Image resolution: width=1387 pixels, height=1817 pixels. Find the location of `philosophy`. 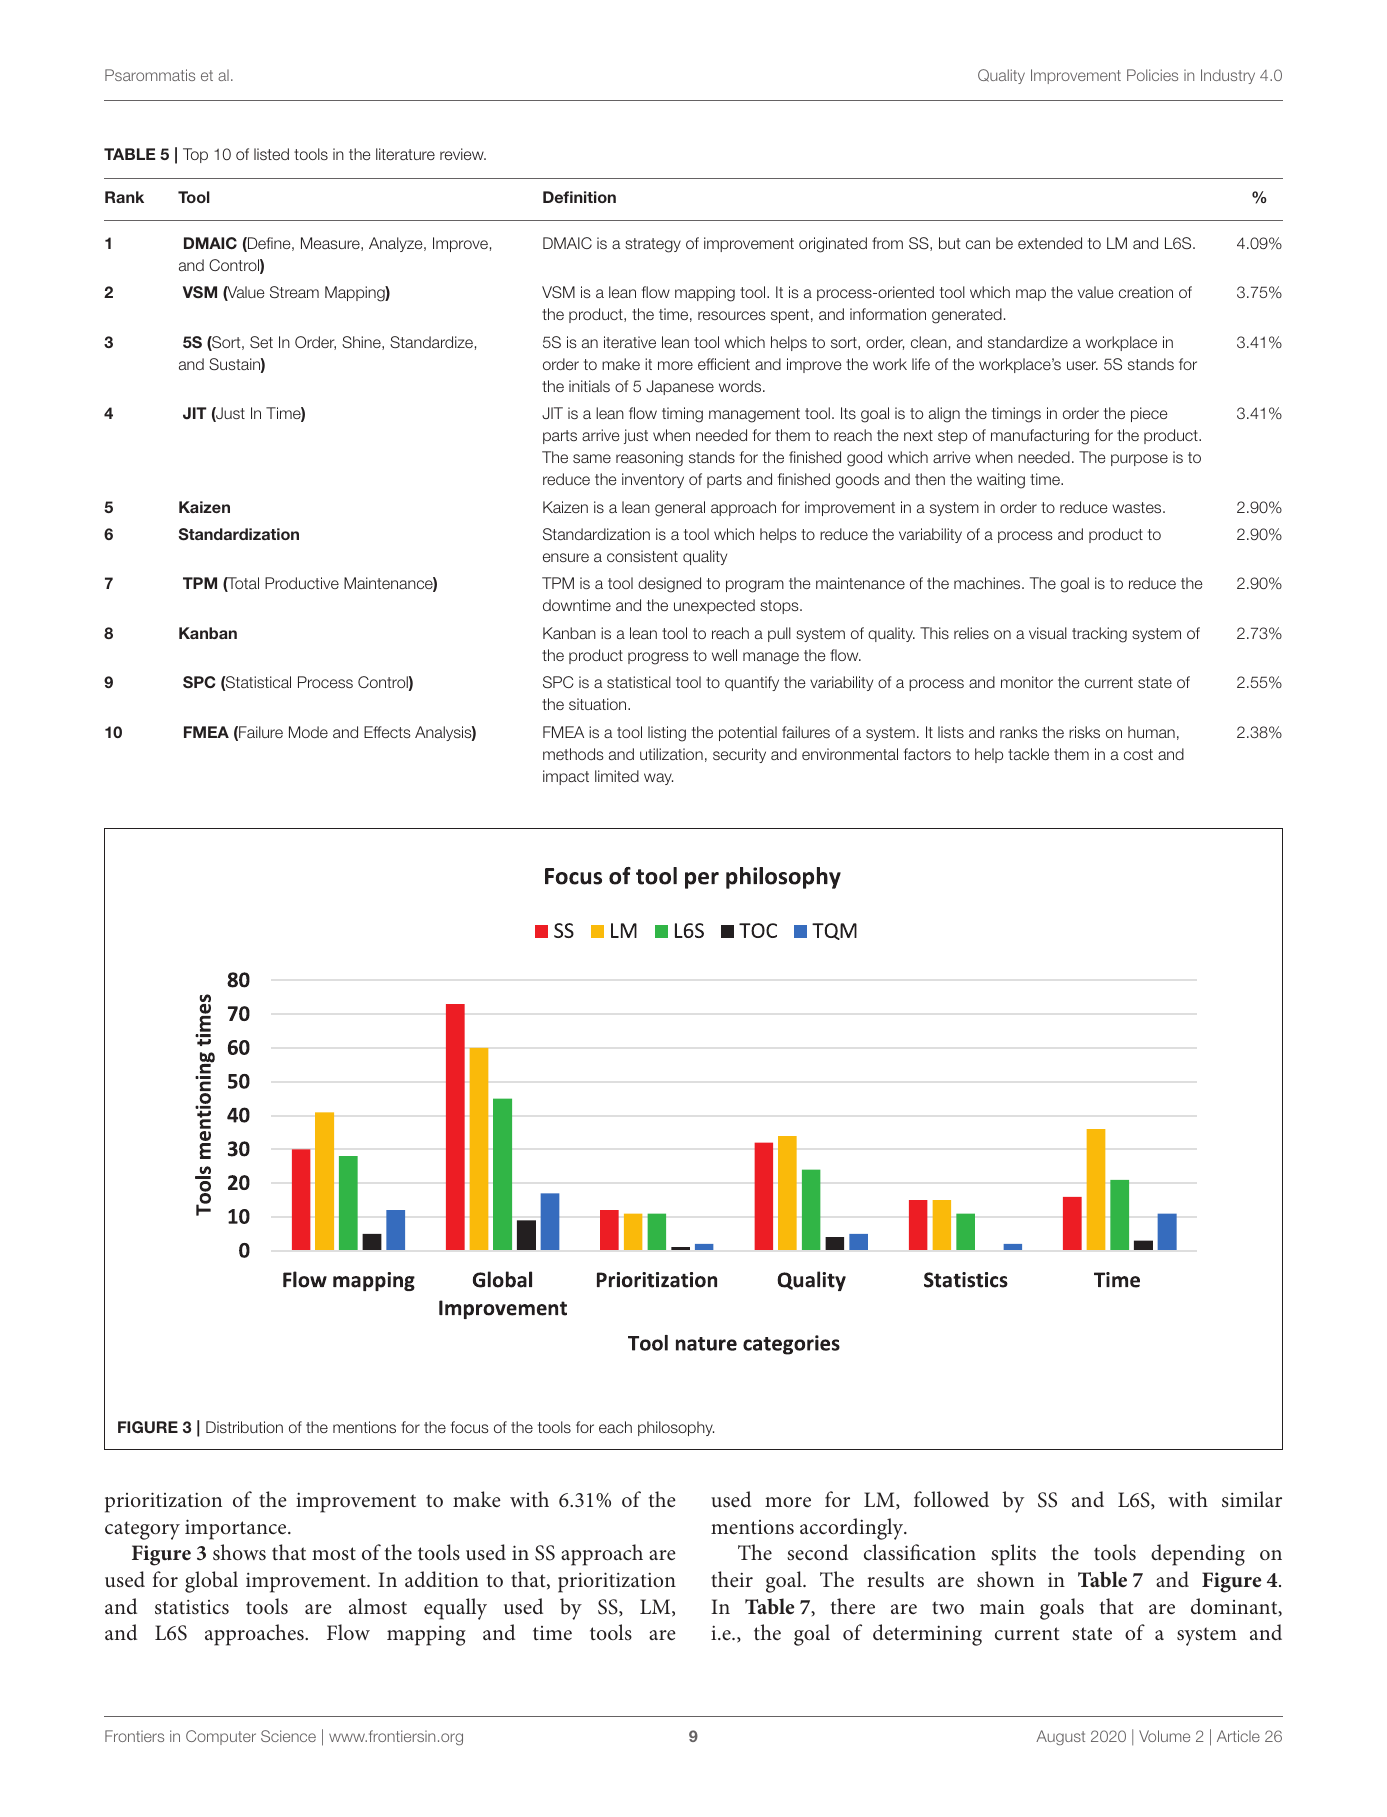

philosophy is located at coordinates (676, 1428).
